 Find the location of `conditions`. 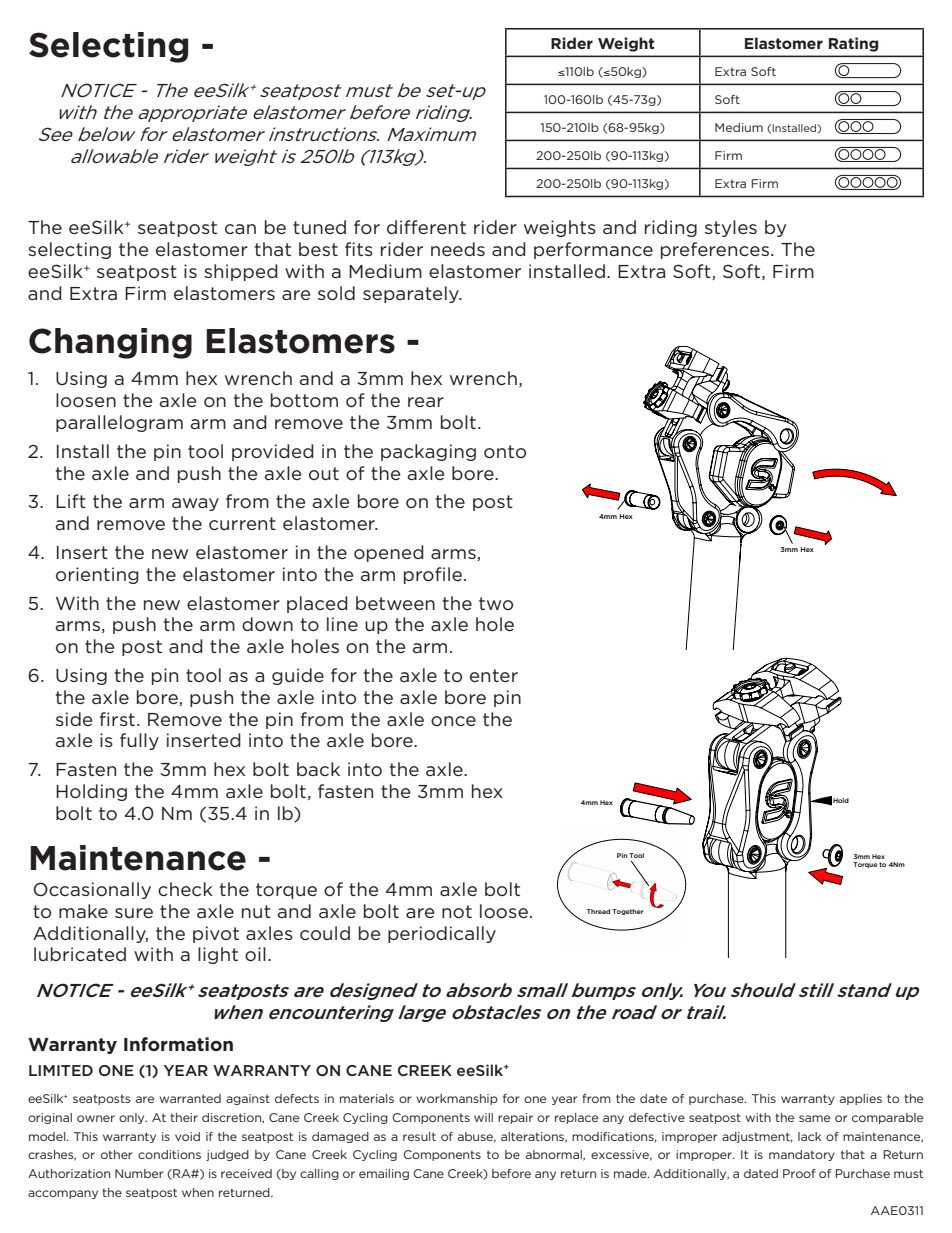

conditions is located at coordinates (169, 1154).
